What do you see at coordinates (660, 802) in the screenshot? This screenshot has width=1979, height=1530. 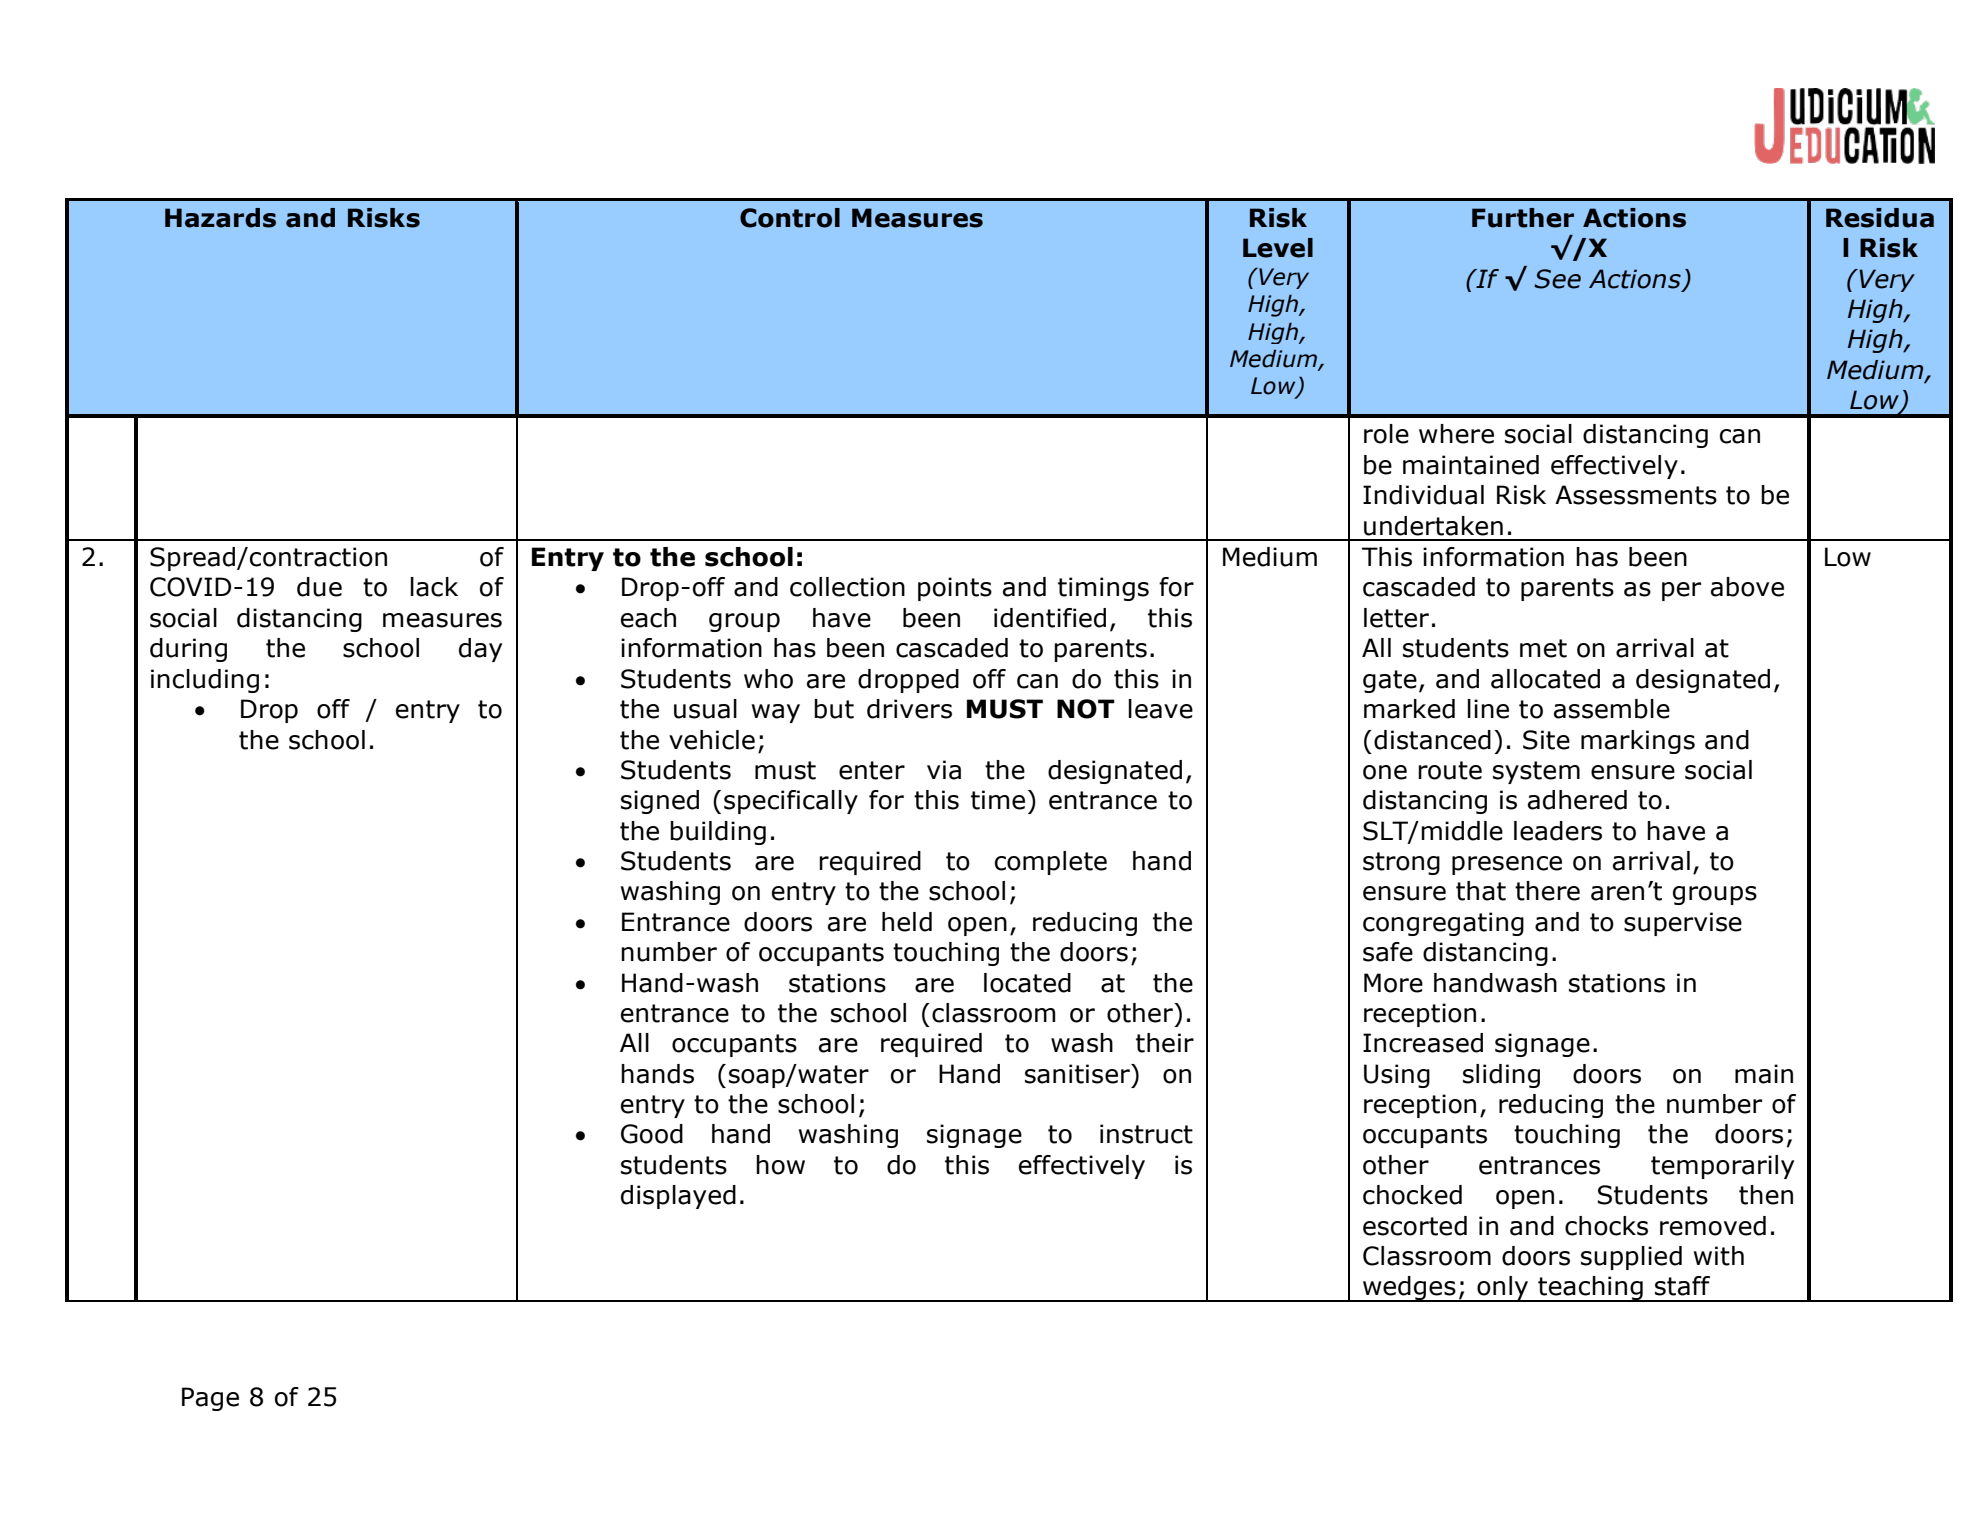 I see `signed` at bounding box center [660, 802].
